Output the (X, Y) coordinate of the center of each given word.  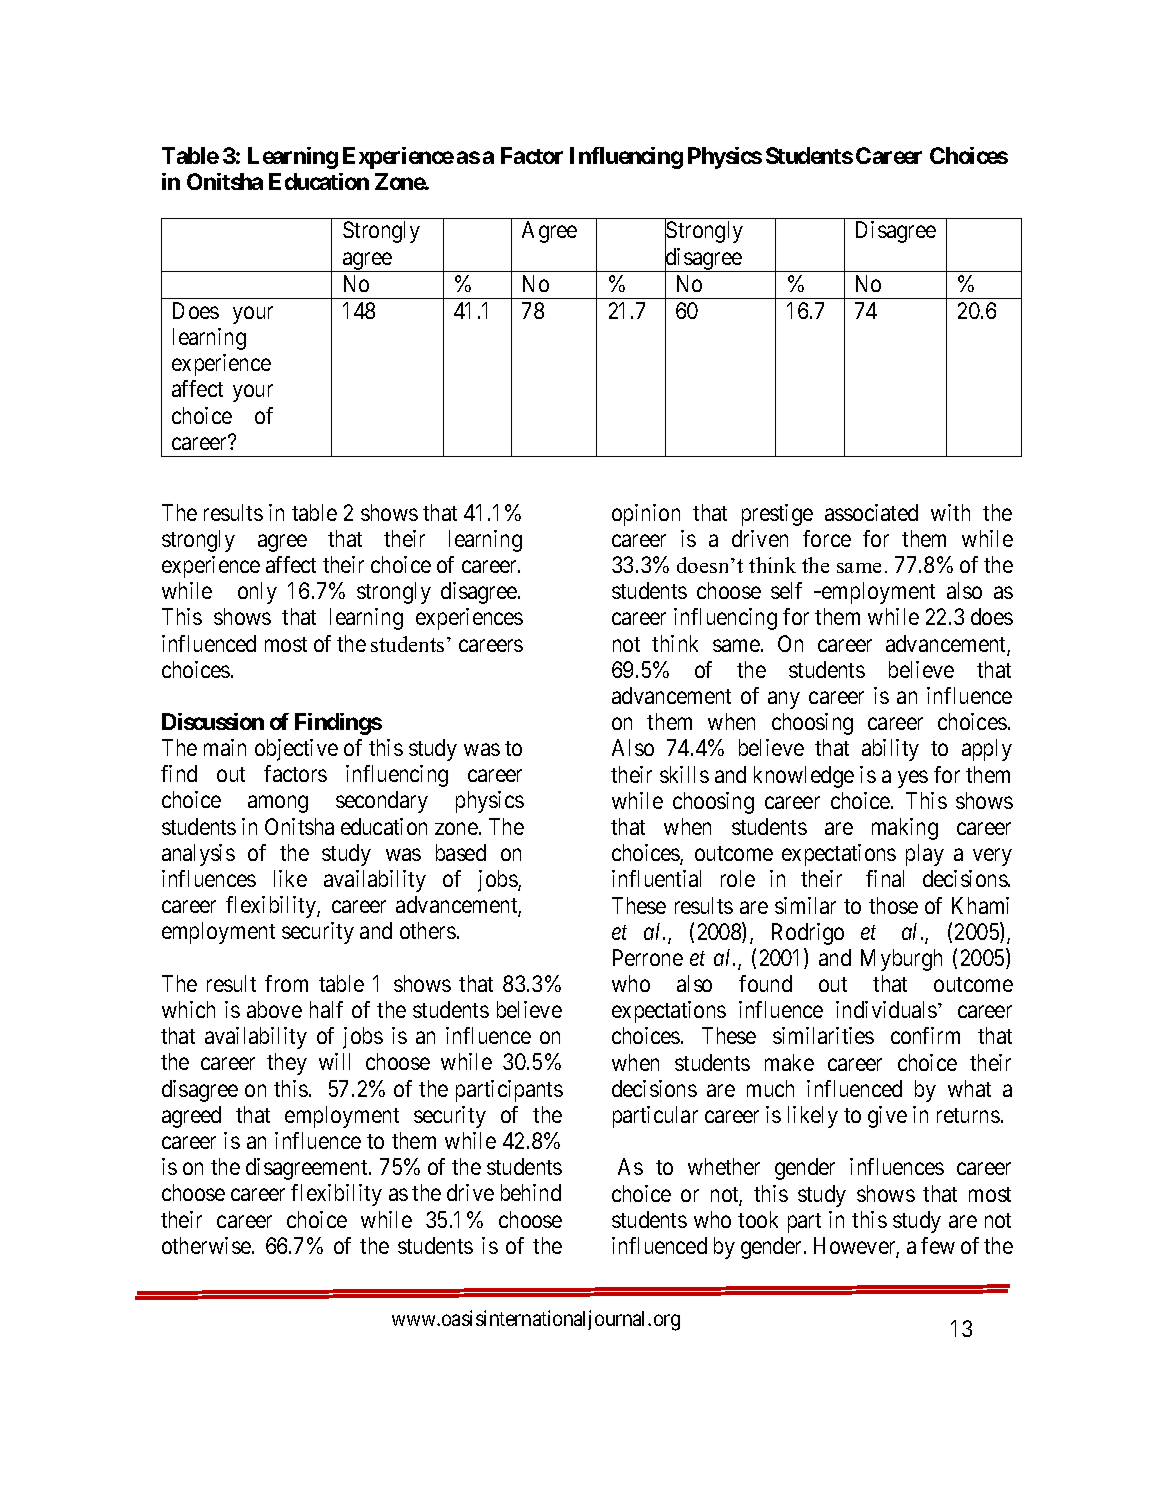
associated (871, 512)
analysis (198, 855)
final (885, 878)
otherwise (206, 1245)
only (257, 593)
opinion (646, 515)
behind (531, 1192)
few (938, 1245)
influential (656, 878)
